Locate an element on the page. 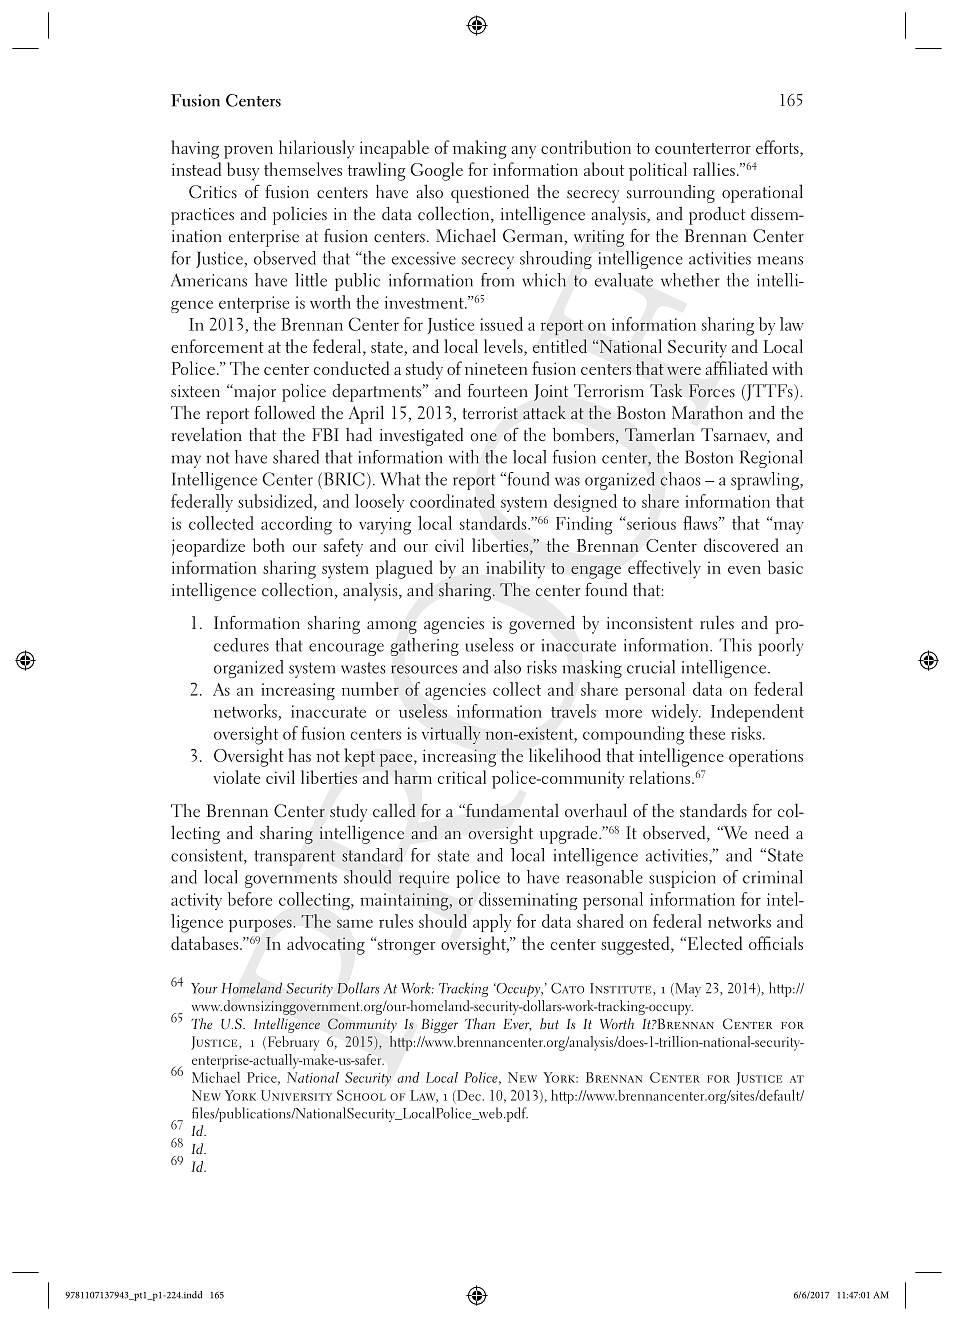 This page has height=1321, width=954. major is located at coordinates (254, 392).
